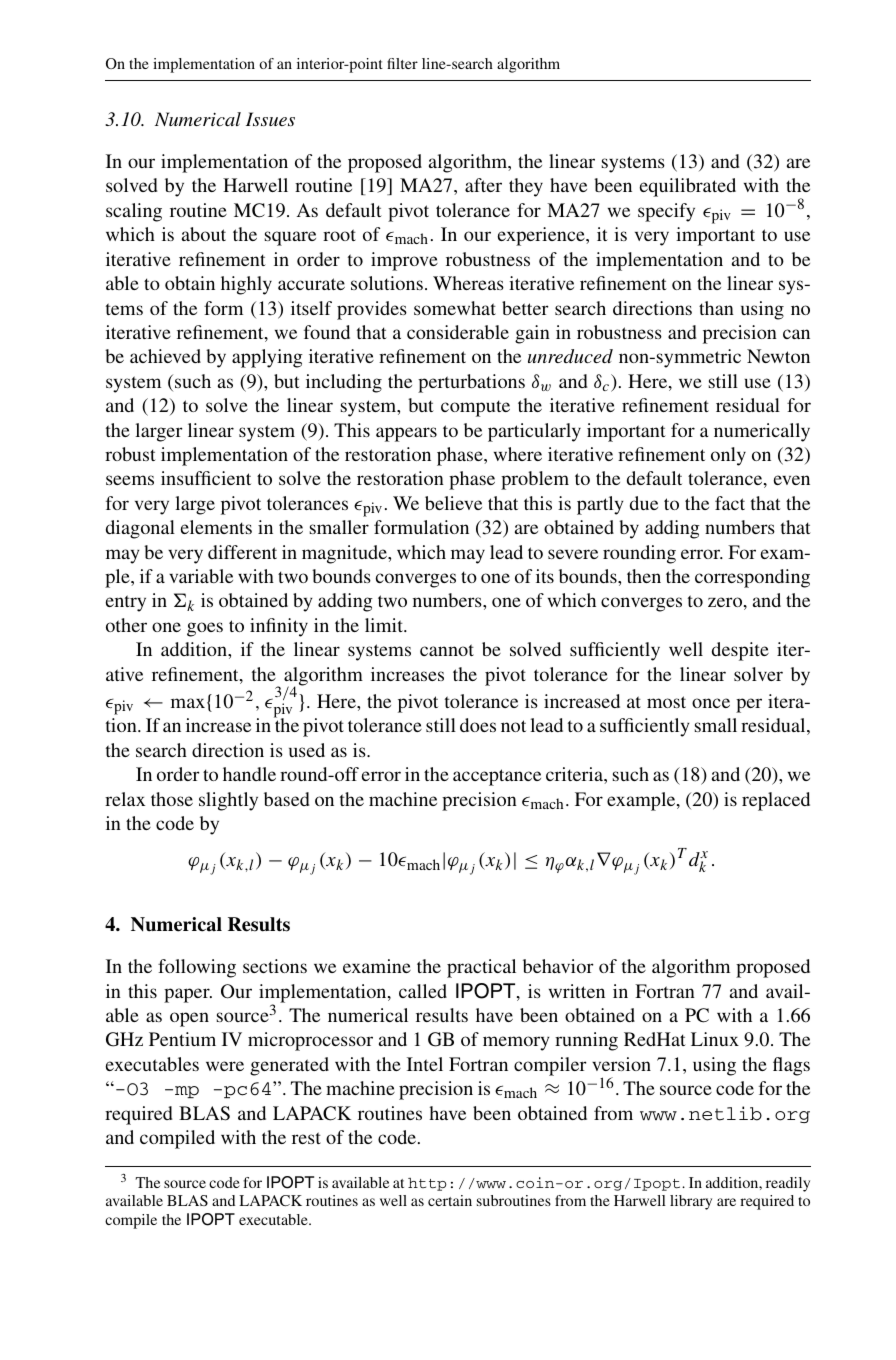 The height and width of the image is (1360, 896). Describe the element at coordinates (225, 1066) in the image. I see `were` at that location.
